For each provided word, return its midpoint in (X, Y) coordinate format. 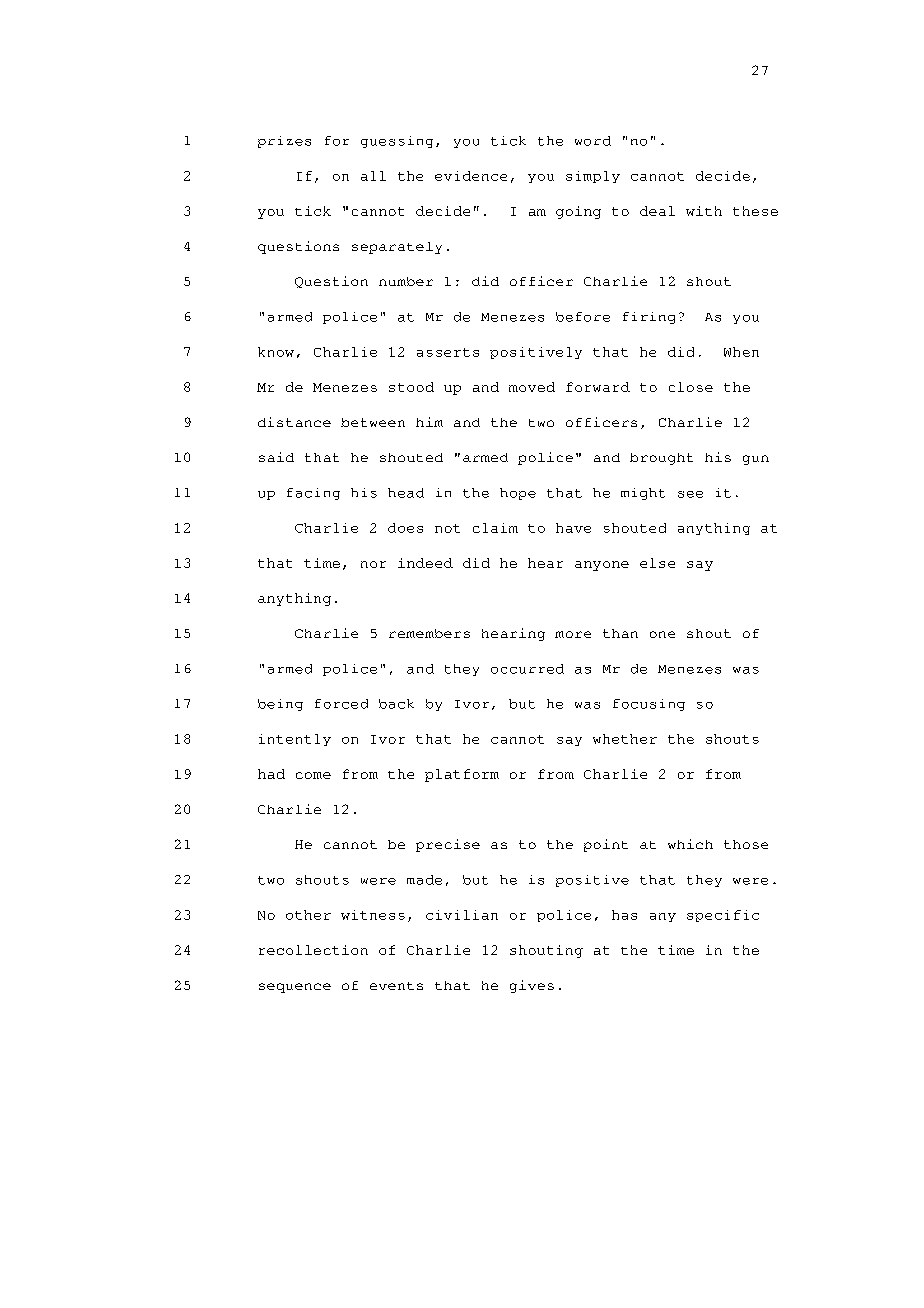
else (657, 563)
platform (462, 775)
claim (495, 528)
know (276, 352)
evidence (471, 176)
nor (373, 564)
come (313, 775)
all (373, 176)
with (704, 211)
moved (532, 387)
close (691, 387)
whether (625, 739)
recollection (313, 950)
